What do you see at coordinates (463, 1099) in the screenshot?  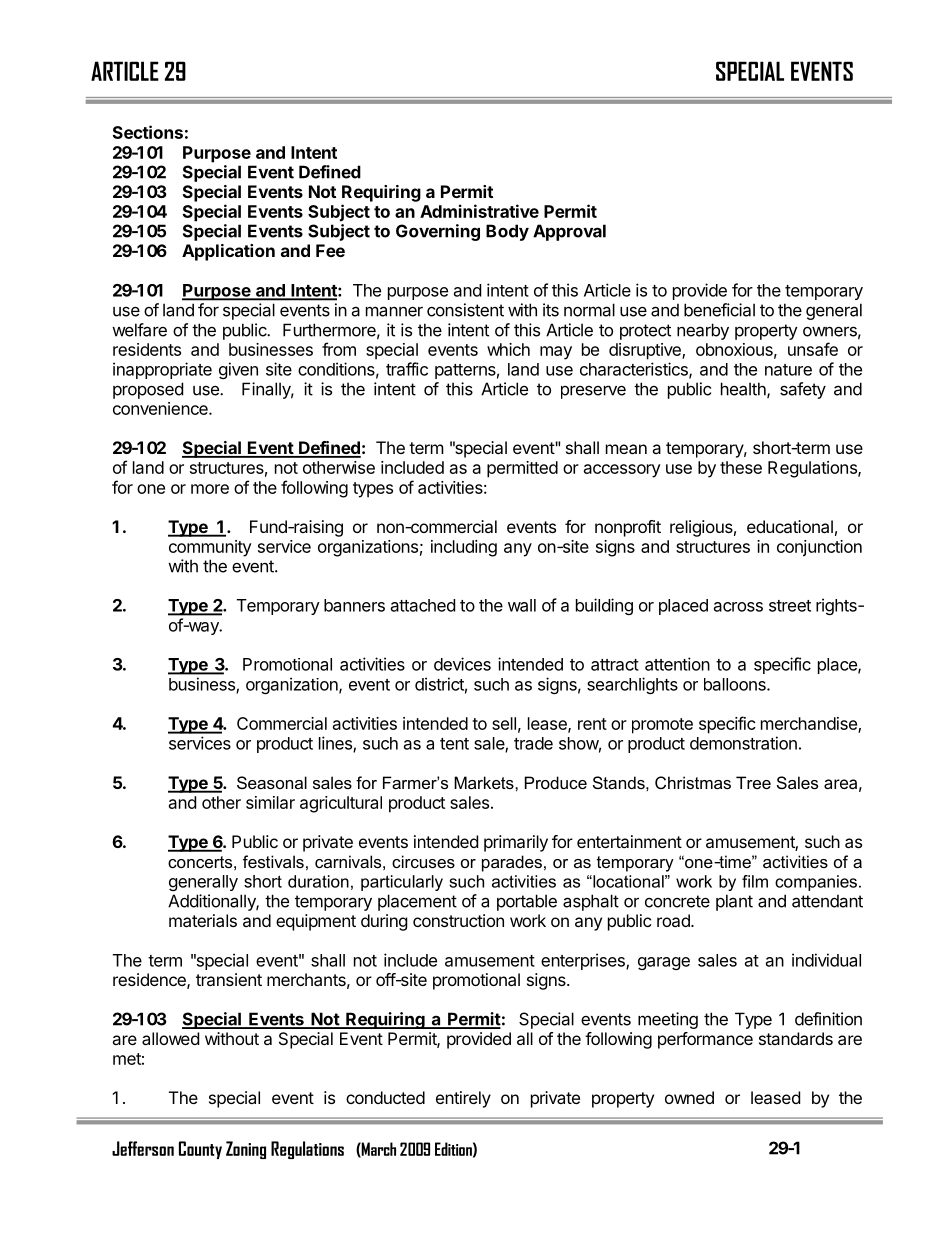 I see `entirely` at bounding box center [463, 1099].
